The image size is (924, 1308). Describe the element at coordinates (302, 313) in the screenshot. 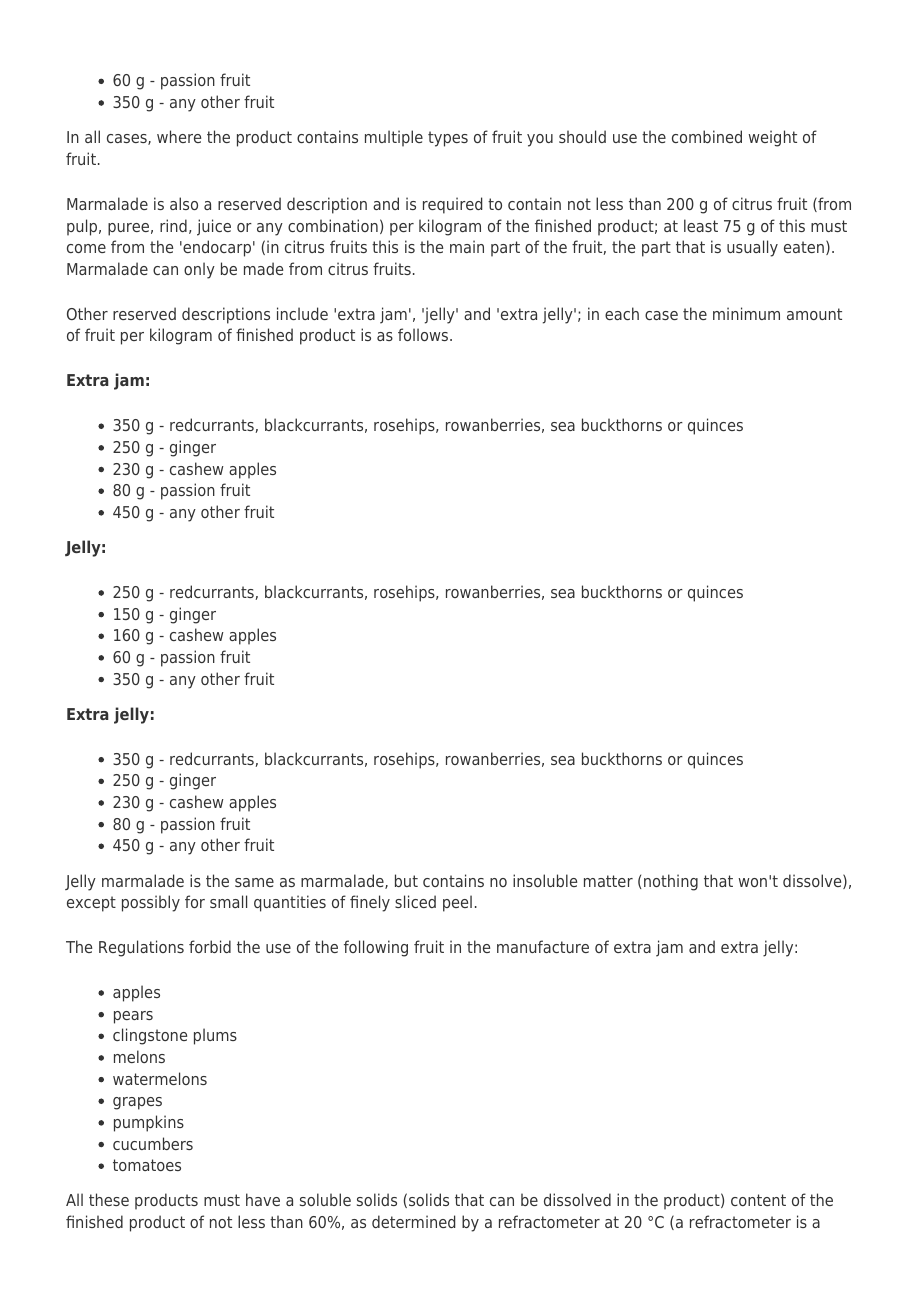

I see `include` at that location.
